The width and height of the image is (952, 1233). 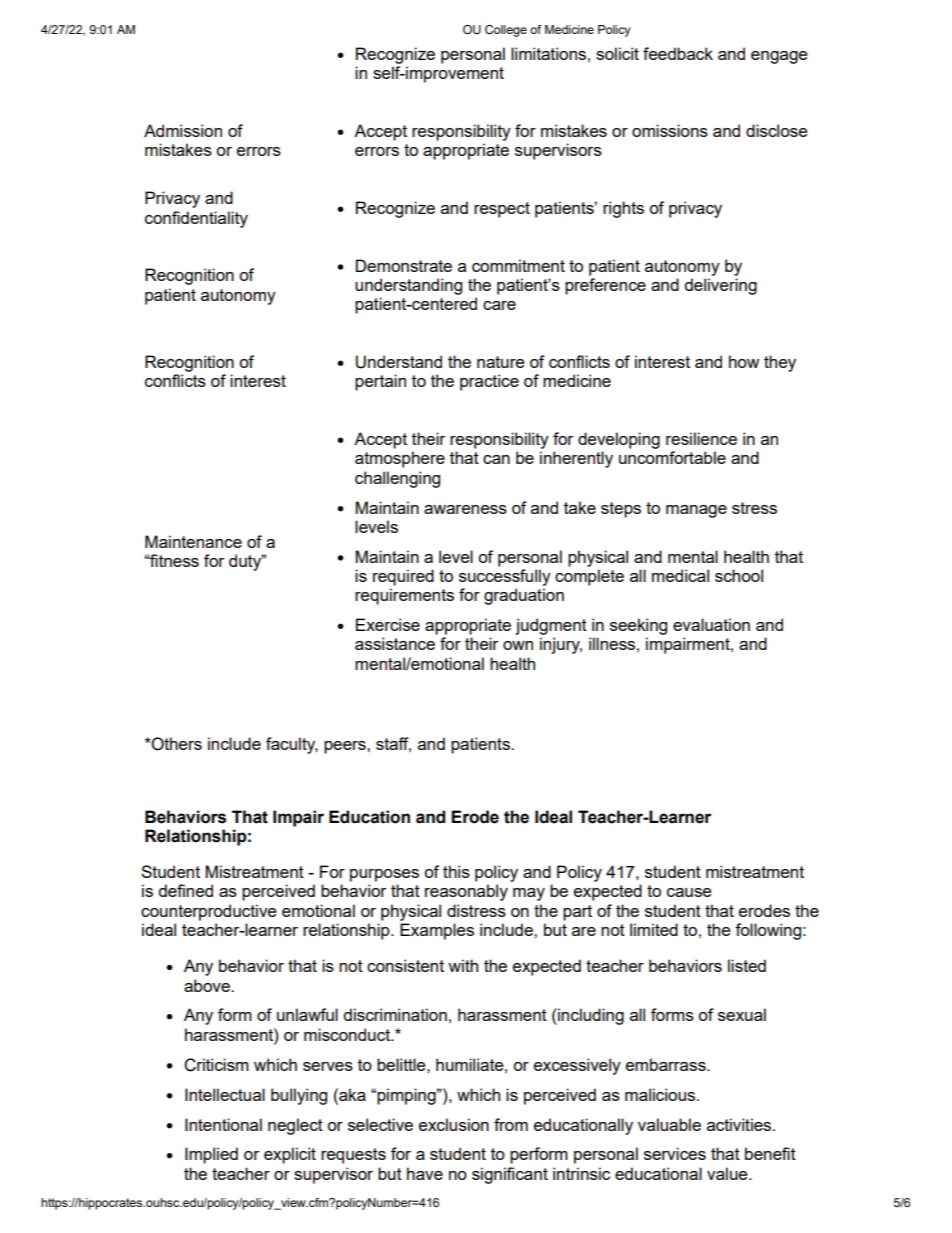 What do you see at coordinates (505, 577) in the image?
I see `successfully` at bounding box center [505, 577].
